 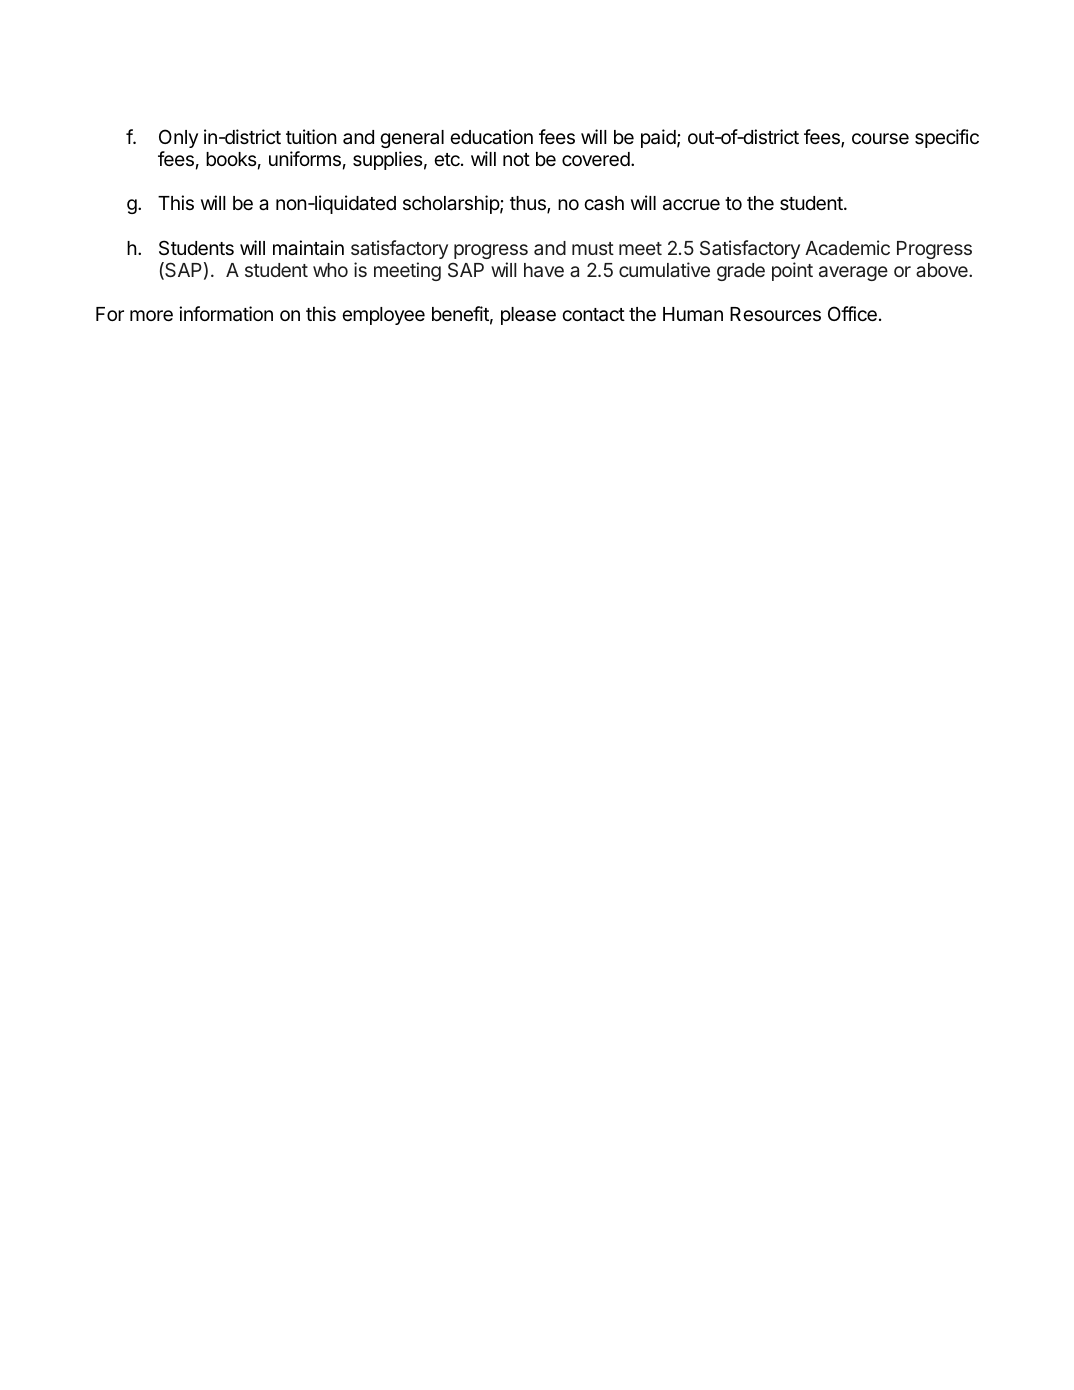 What do you see at coordinates (528, 316) in the document?
I see `please` at bounding box center [528, 316].
